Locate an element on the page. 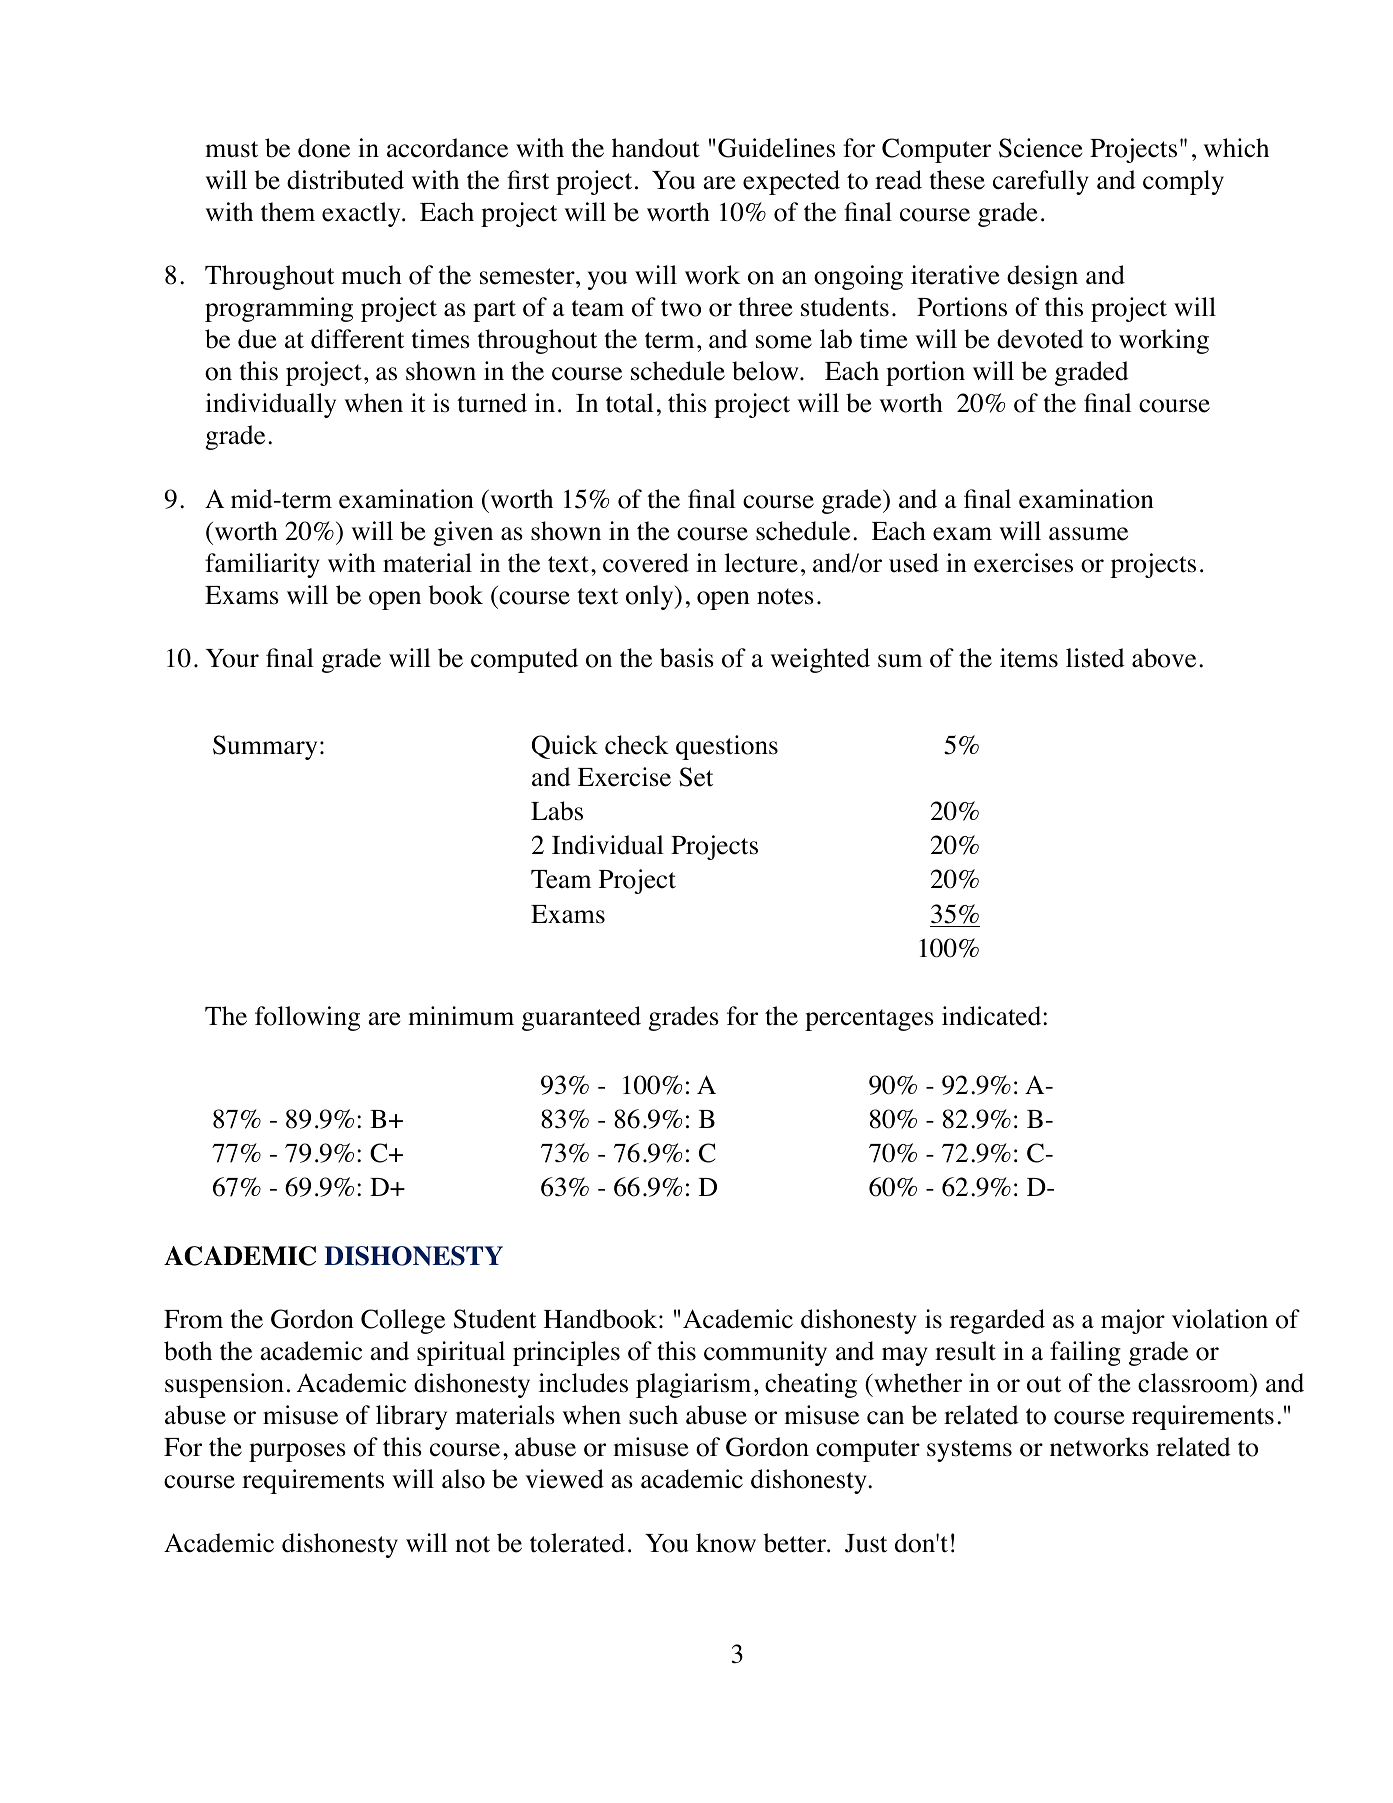  know is located at coordinates (726, 1543).
